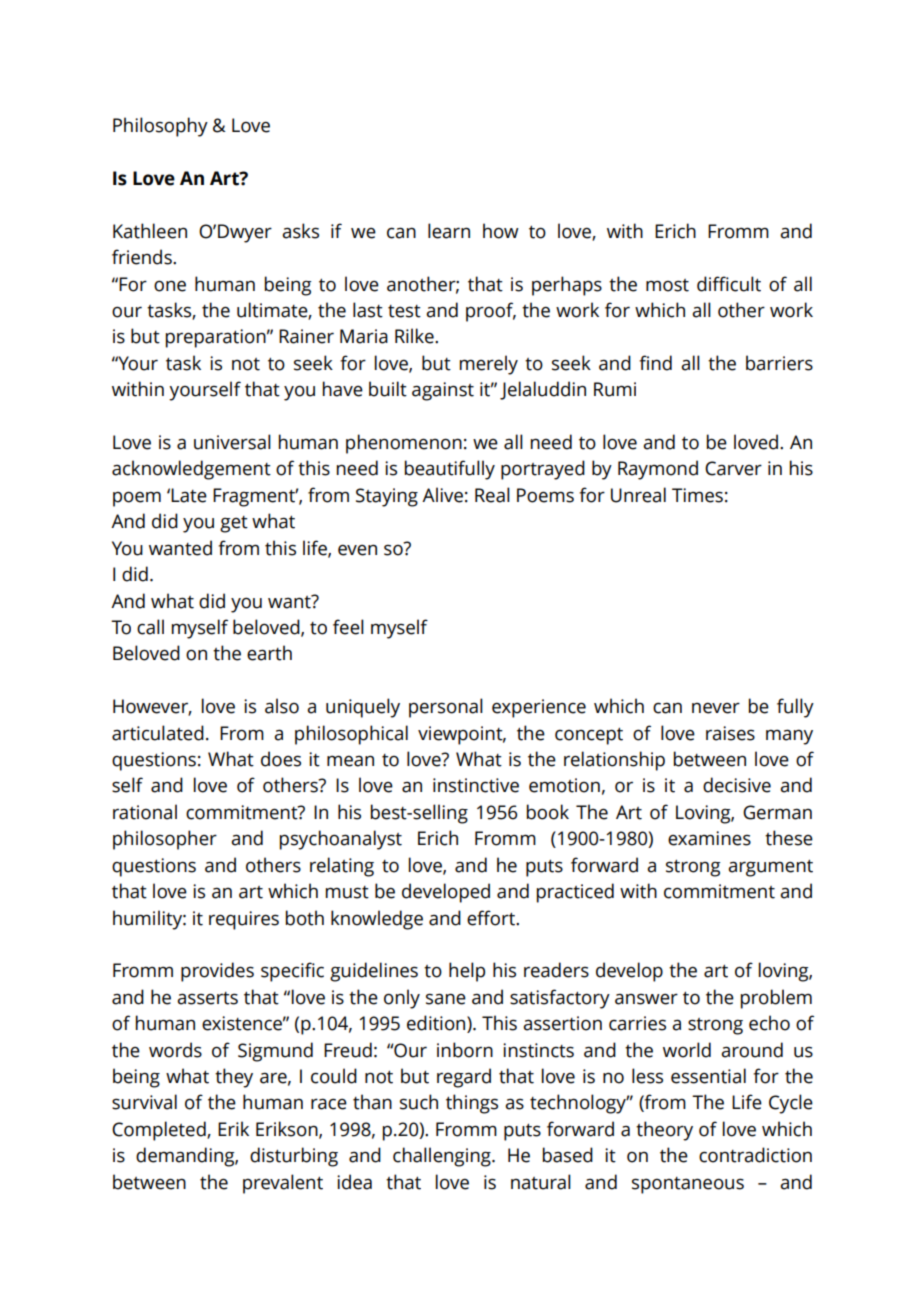 The height and width of the screenshot is (1308, 924). Describe the element at coordinates (697, 495) in the screenshot. I see `Times` at that location.
